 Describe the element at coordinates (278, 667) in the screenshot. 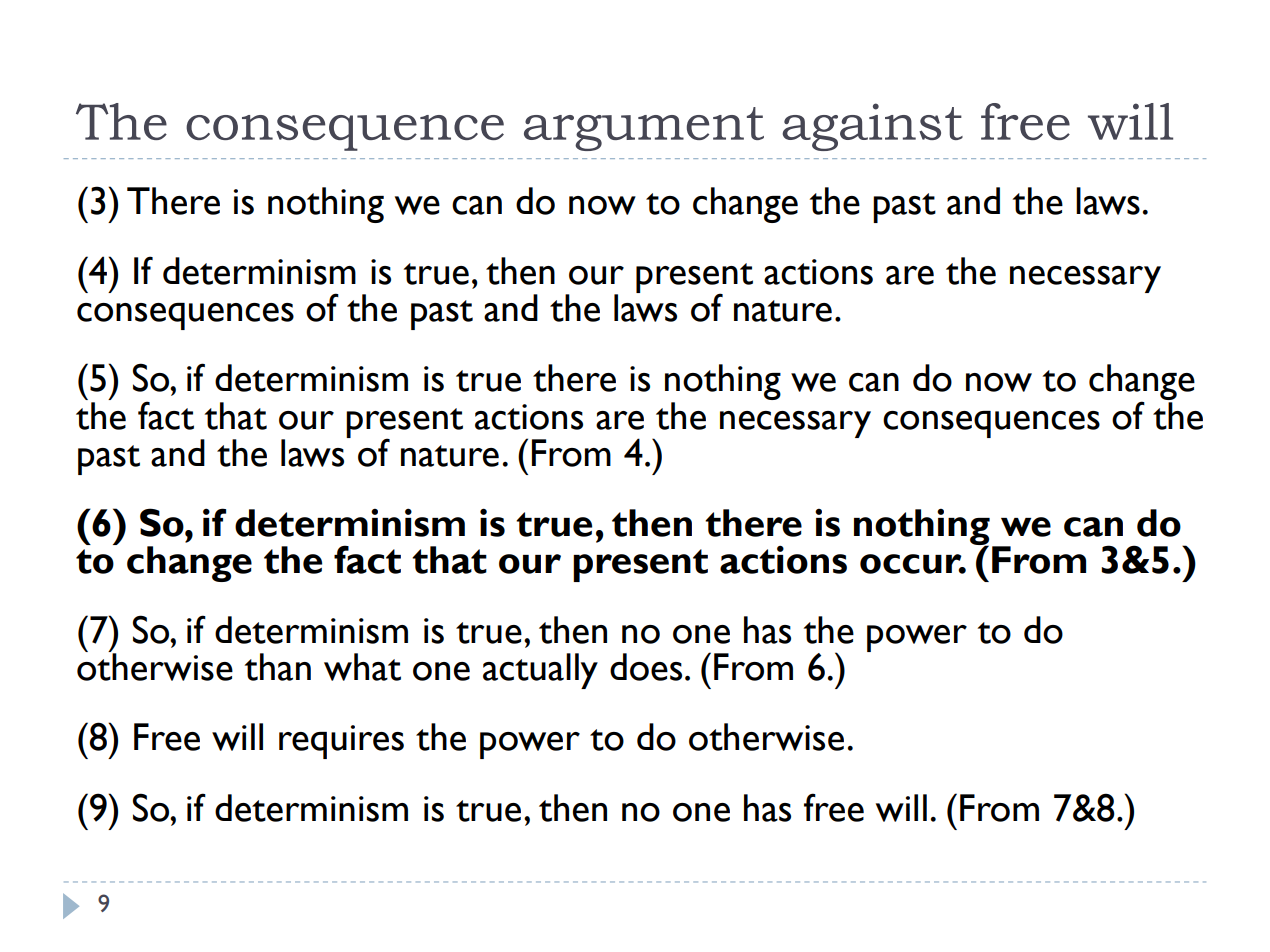

I see `than` at that location.
